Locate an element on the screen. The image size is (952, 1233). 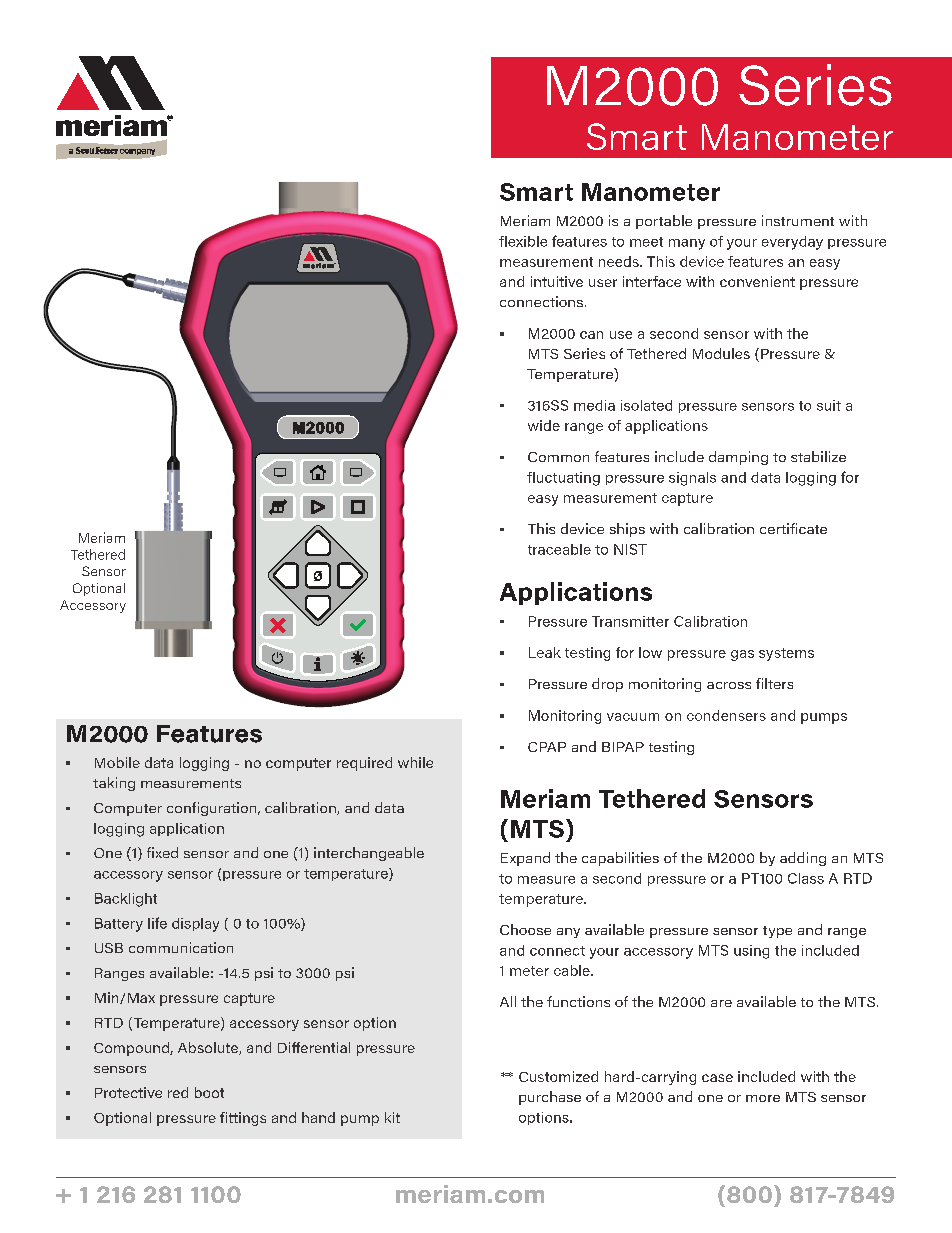
intuitive is located at coordinates (557, 281).
